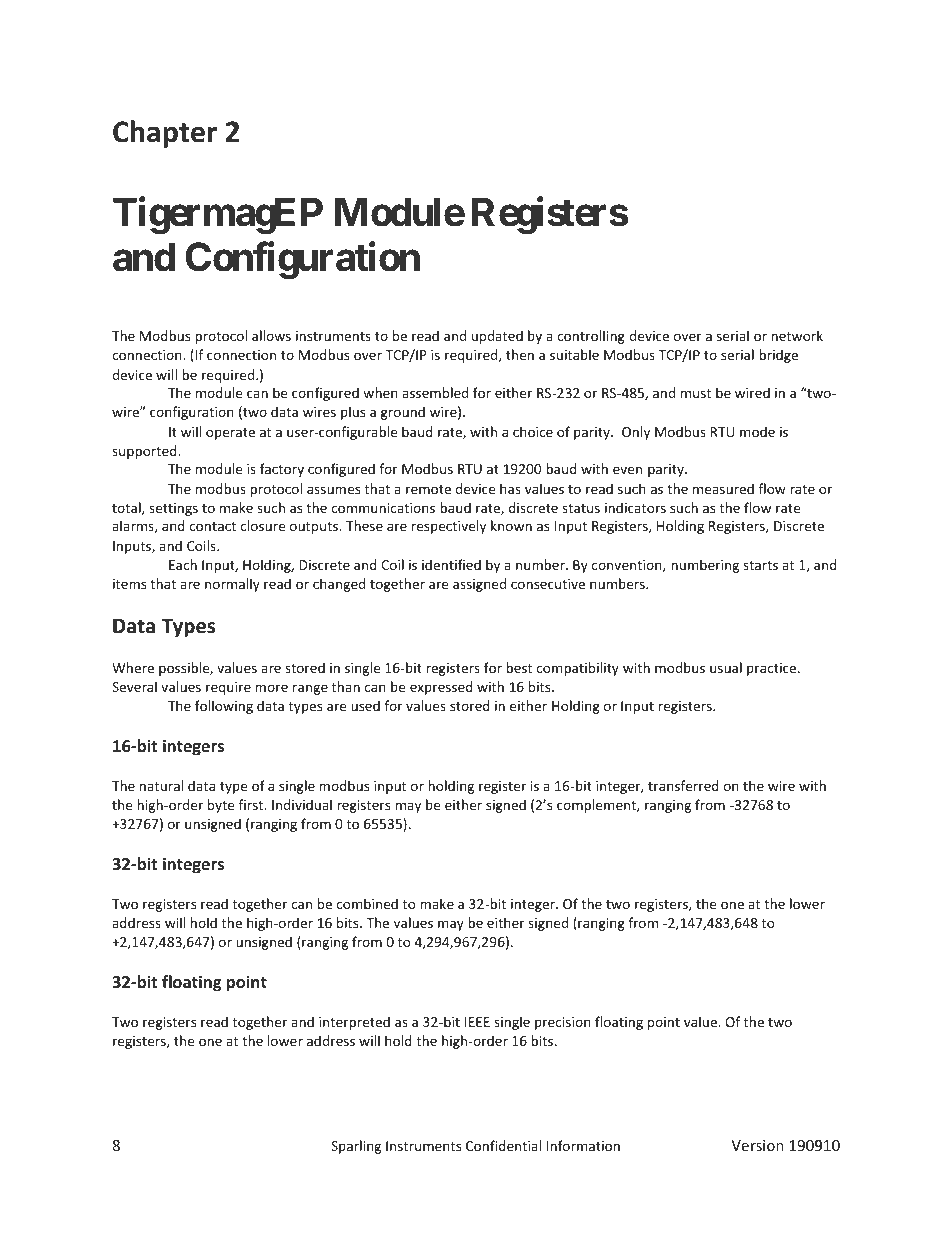 The width and height of the page is (952, 1233). What do you see at coordinates (683, 785) in the page?
I see `transferred` at bounding box center [683, 785].
